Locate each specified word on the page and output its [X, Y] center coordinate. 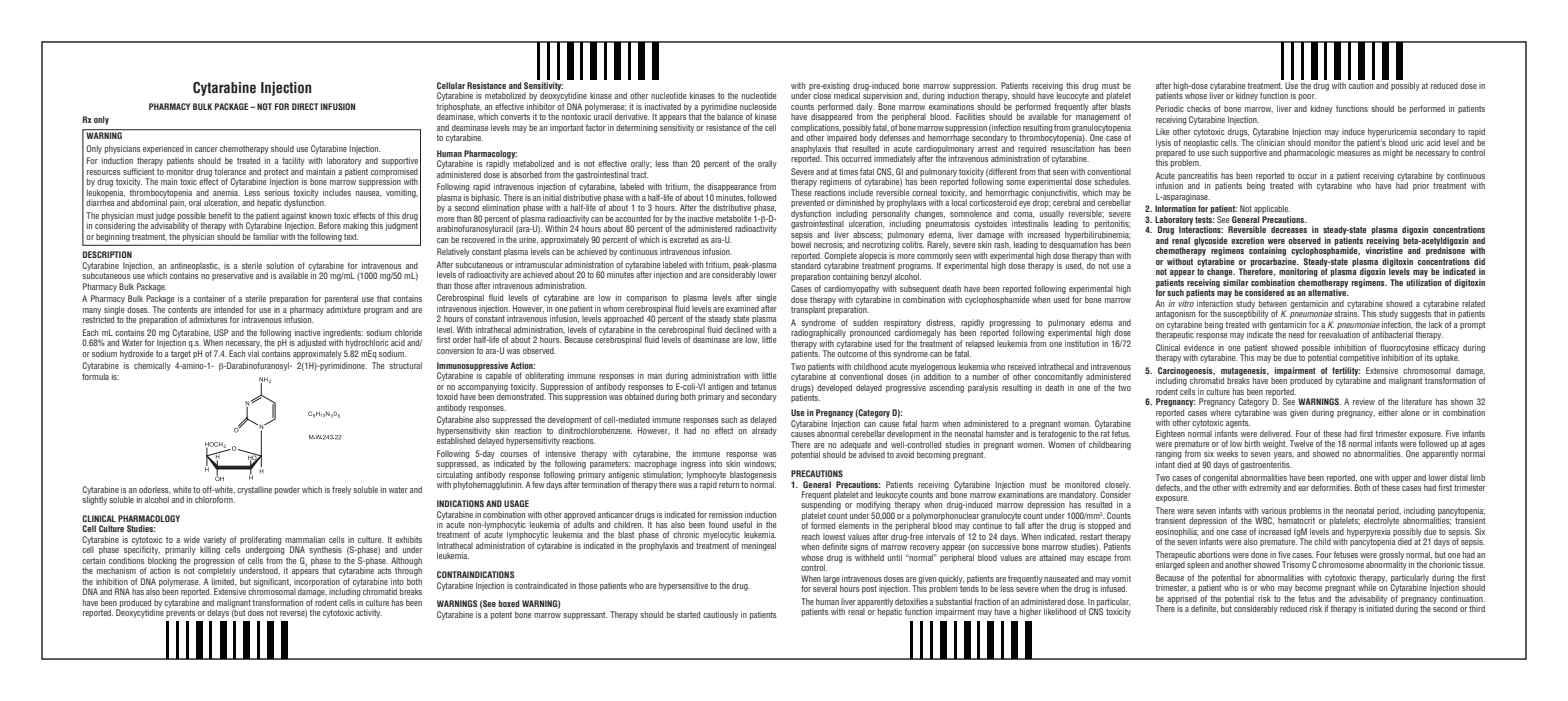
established [456, 439]
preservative [232, 276]
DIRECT [305, 106]
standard [806, 264]
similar [1236, 281]
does [256, 612]
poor [1307, 97]
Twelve [1301, 443]
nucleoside [758, 106]
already [764, 430]
